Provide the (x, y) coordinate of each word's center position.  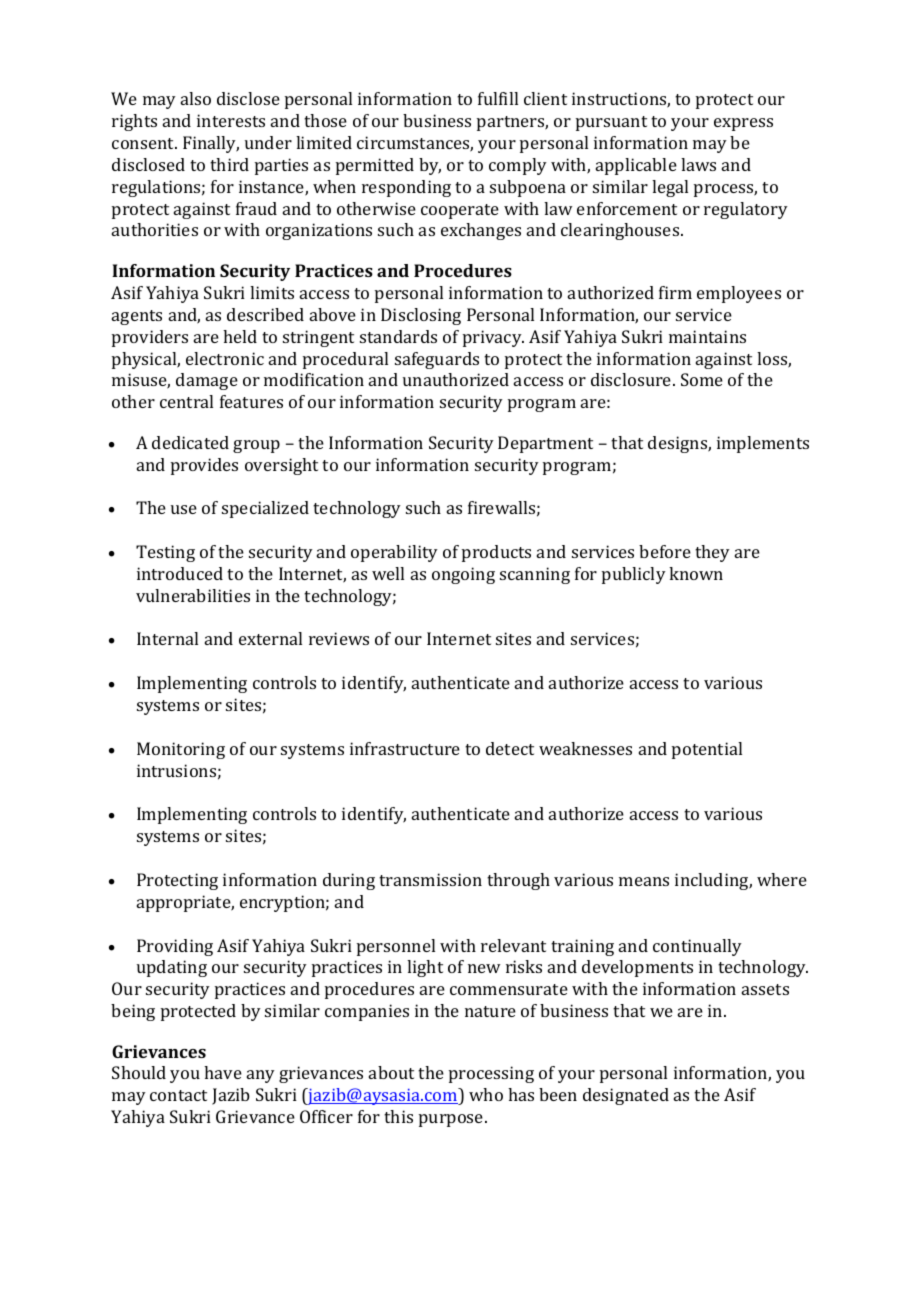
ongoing (463, 575)
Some (702, 379)
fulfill (498, 98)
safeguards (437, 360)
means (644, 881)
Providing (175, 947)
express (743, 124)
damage (207, 381)
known (696, 573)
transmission (430, 879)
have (223, 1072)
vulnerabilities (193, 595)
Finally (211, 144)
